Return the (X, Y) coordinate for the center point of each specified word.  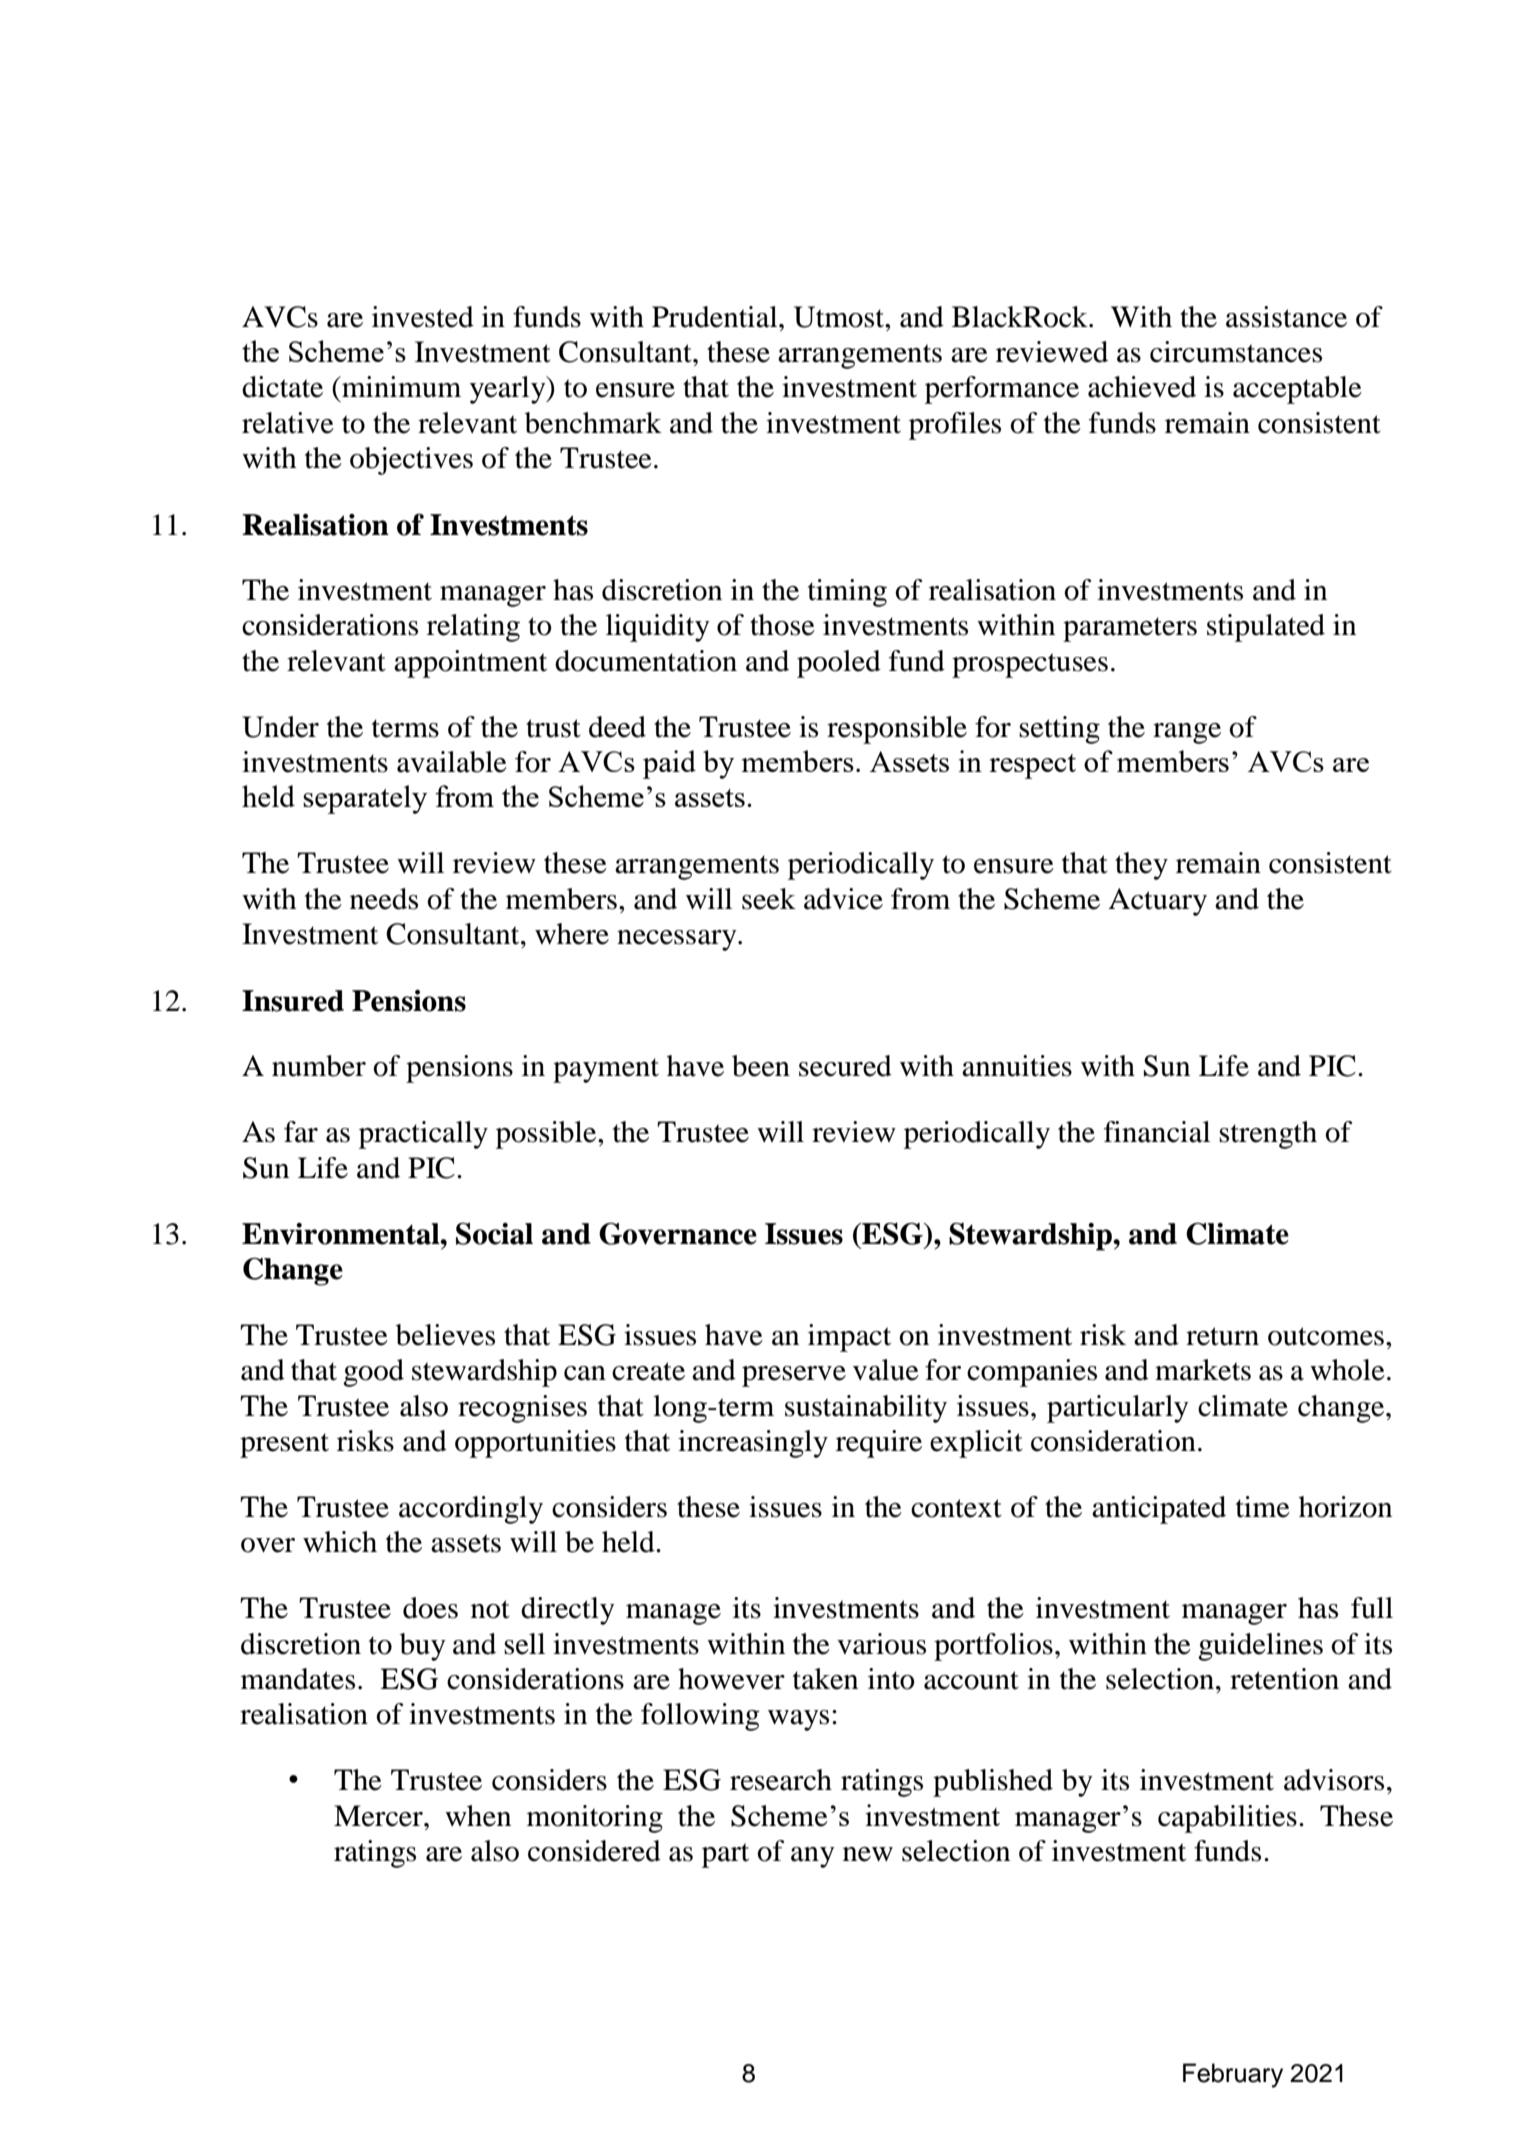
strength (1268, 1135)
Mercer (379, 1816)
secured (845, 1066)
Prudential (716, 317)
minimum (400, 387)
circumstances (1236, 352)
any (813, 1857)
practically (423, 1135)
